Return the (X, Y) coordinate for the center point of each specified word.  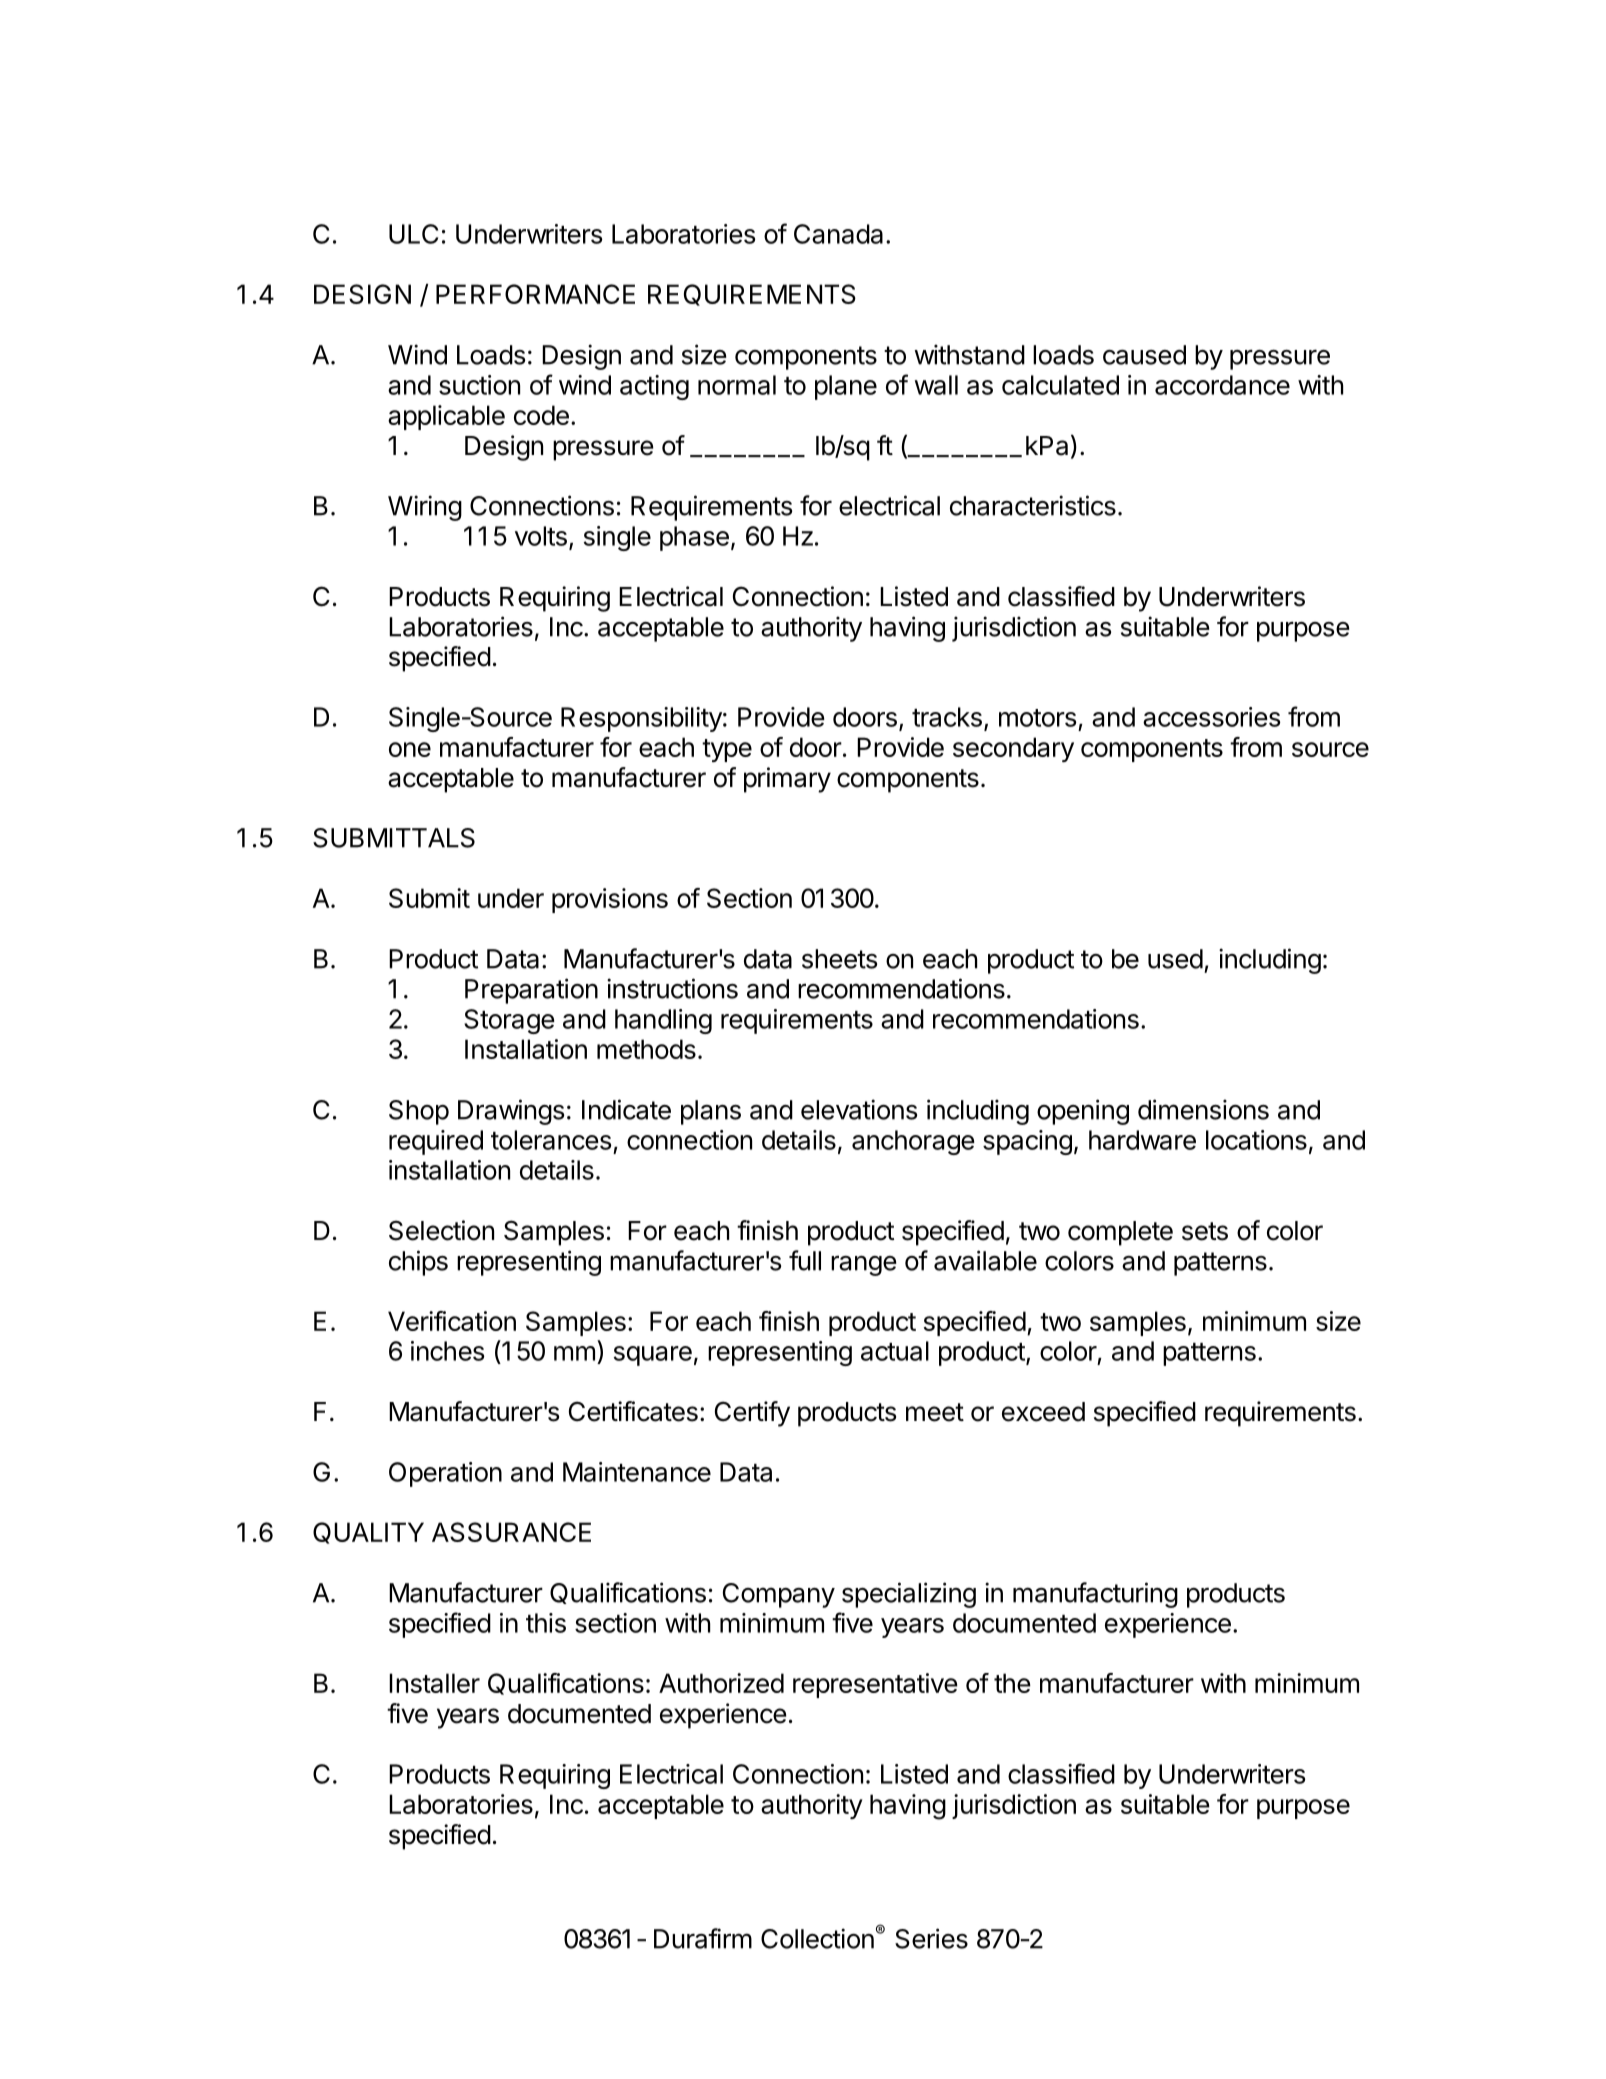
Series (931, 1938)
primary (787, 780)
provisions (610, 900)
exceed (1043, 1412)
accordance (1222, 385)
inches (448, 1351)
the (1012, 1683)
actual (895, 1351)
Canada (838, 234)
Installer (434, 1683)
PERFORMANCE (535, 294)
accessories (1212, 717)
